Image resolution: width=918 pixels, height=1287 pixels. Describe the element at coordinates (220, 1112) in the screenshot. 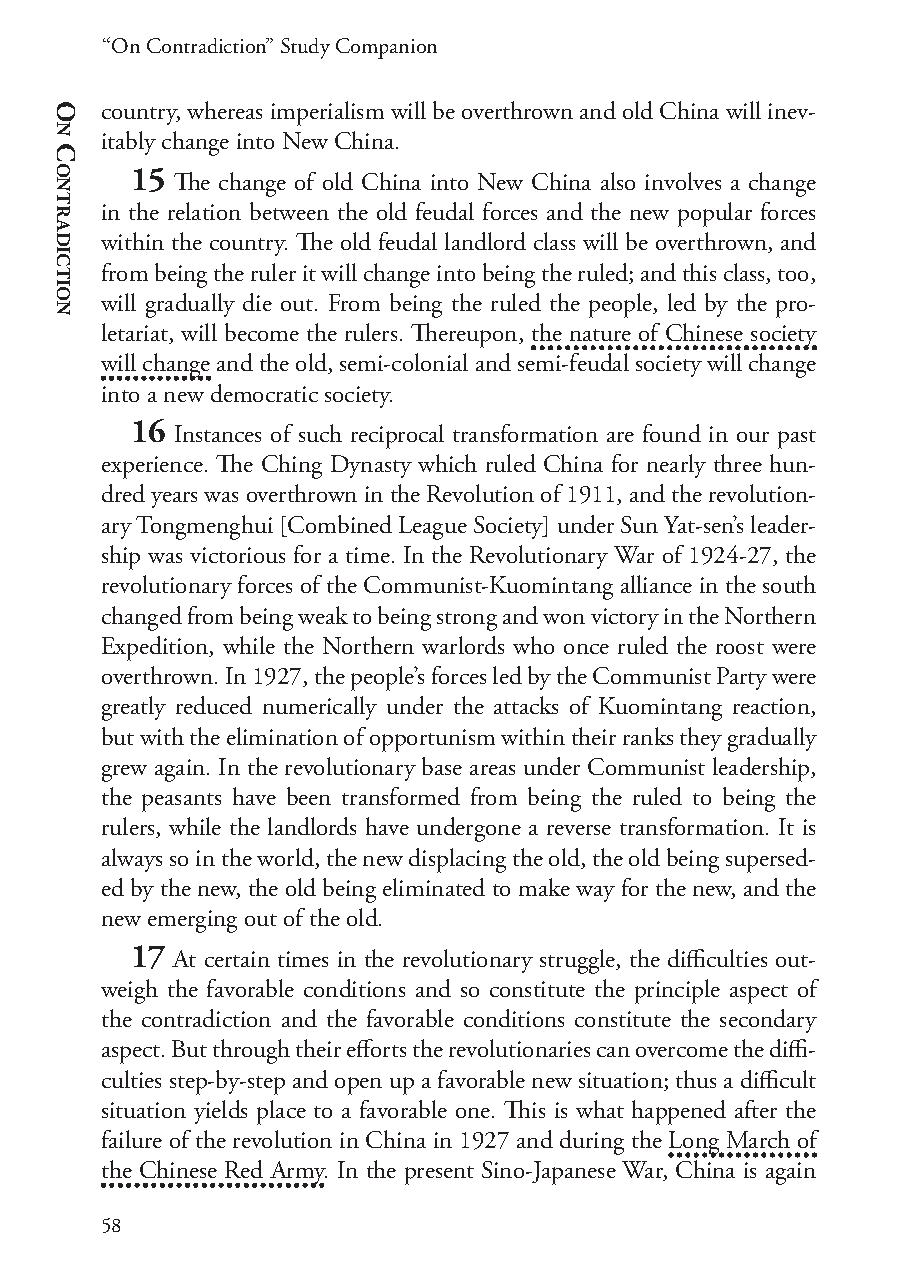

I see `yields` at that location.
